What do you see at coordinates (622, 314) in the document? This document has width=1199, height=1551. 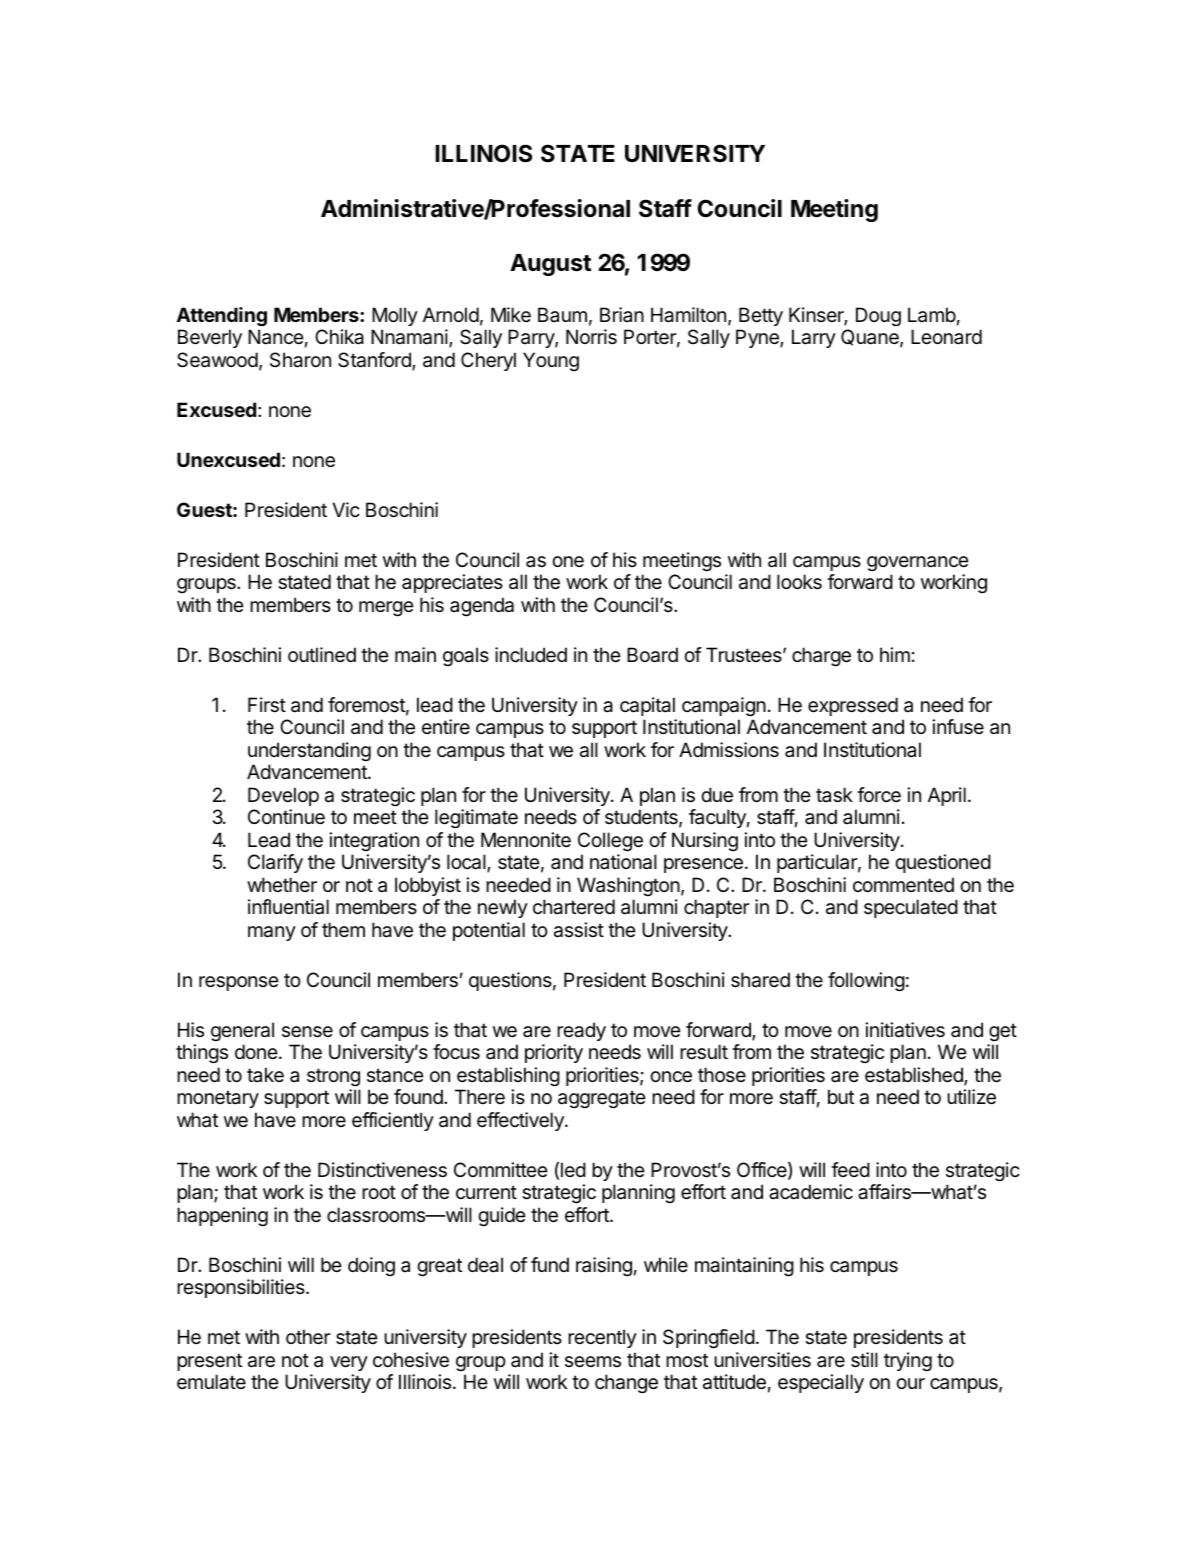 I see `Brian` at bounding box center [622, 314].
